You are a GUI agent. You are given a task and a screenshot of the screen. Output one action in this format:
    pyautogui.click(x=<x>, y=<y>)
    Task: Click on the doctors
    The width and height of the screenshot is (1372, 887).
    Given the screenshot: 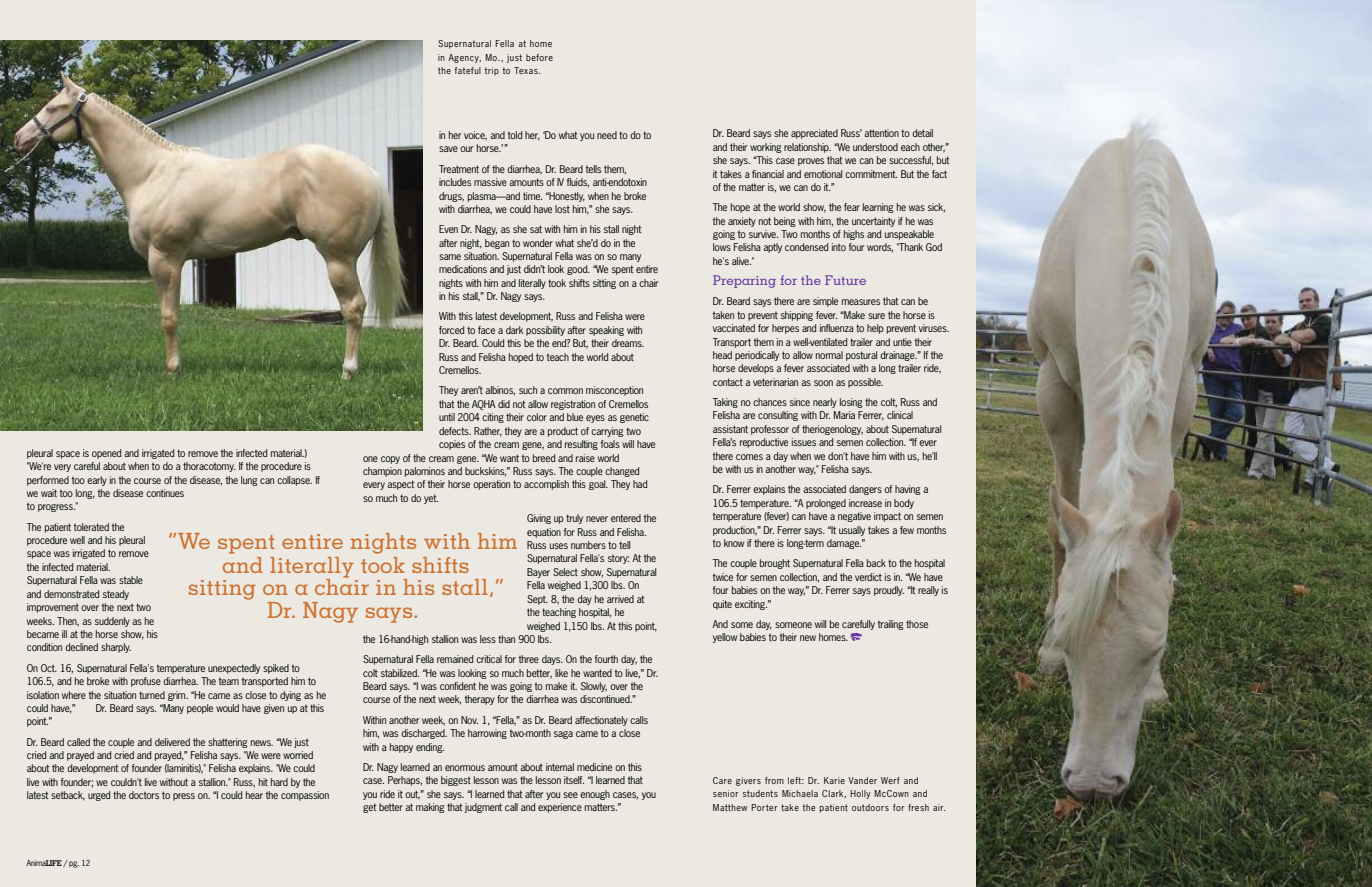 What is the action you would take?
    pyautogui.click(x=144, y=795)
